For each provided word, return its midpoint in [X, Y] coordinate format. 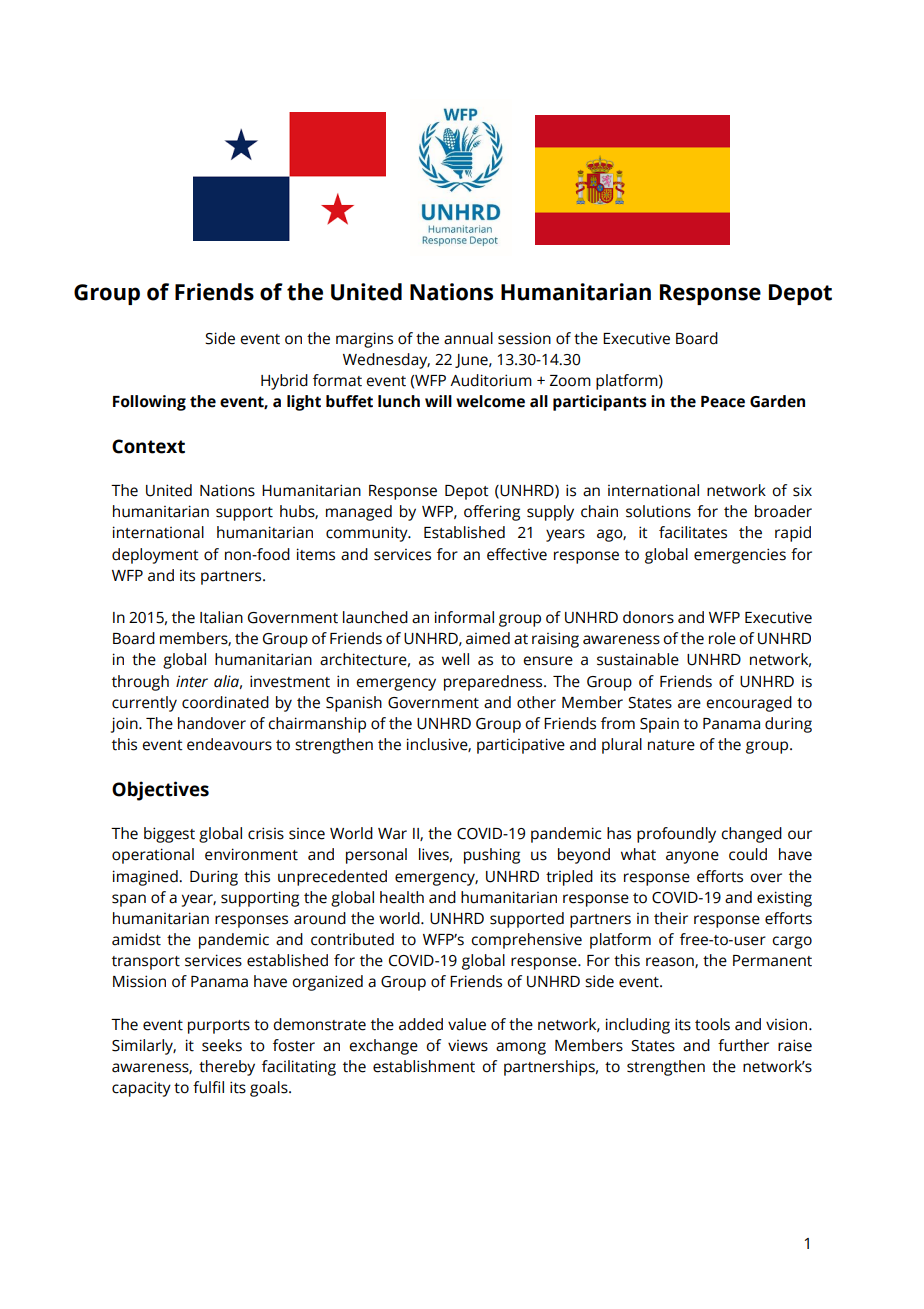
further [743, 1045]
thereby [227, 1068]
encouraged [749, 704]
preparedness [494, 683]
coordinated [225, 702]
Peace [723, 402]
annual [468, 338]
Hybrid [284, 382]
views [468, 1046]
